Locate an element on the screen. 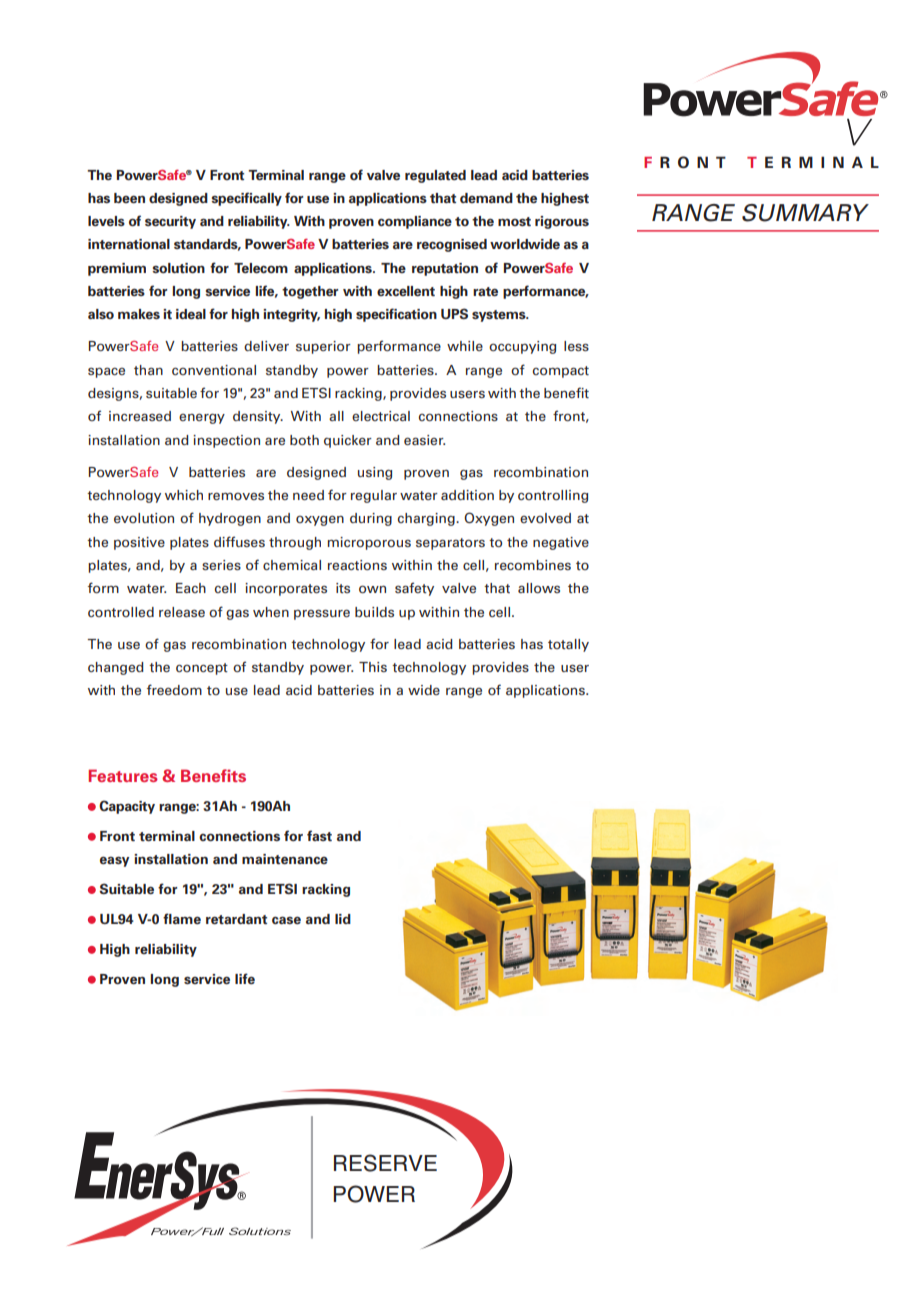  fast is located at coordinates (319, 835).
